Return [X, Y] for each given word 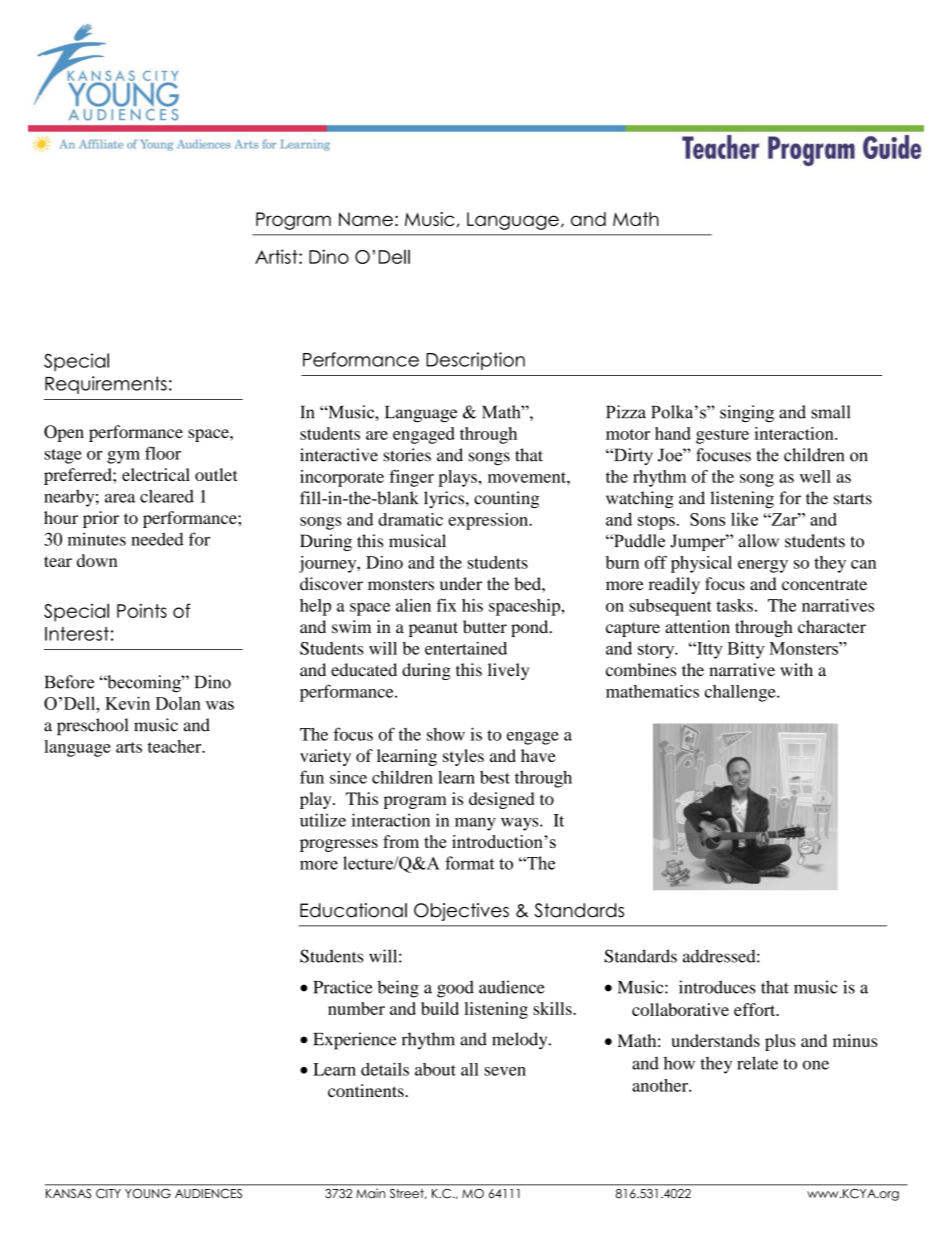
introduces [717, 987]
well [815, 476]
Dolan [178, 703]
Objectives [461, 912]
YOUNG [148, 1193]
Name [366, 219]
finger [411, 478]
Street [408, 1194]
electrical [156, 474]
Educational [353, 910]
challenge [741, 693]
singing [747, 414]
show [446, 734]
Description [475, 361]
